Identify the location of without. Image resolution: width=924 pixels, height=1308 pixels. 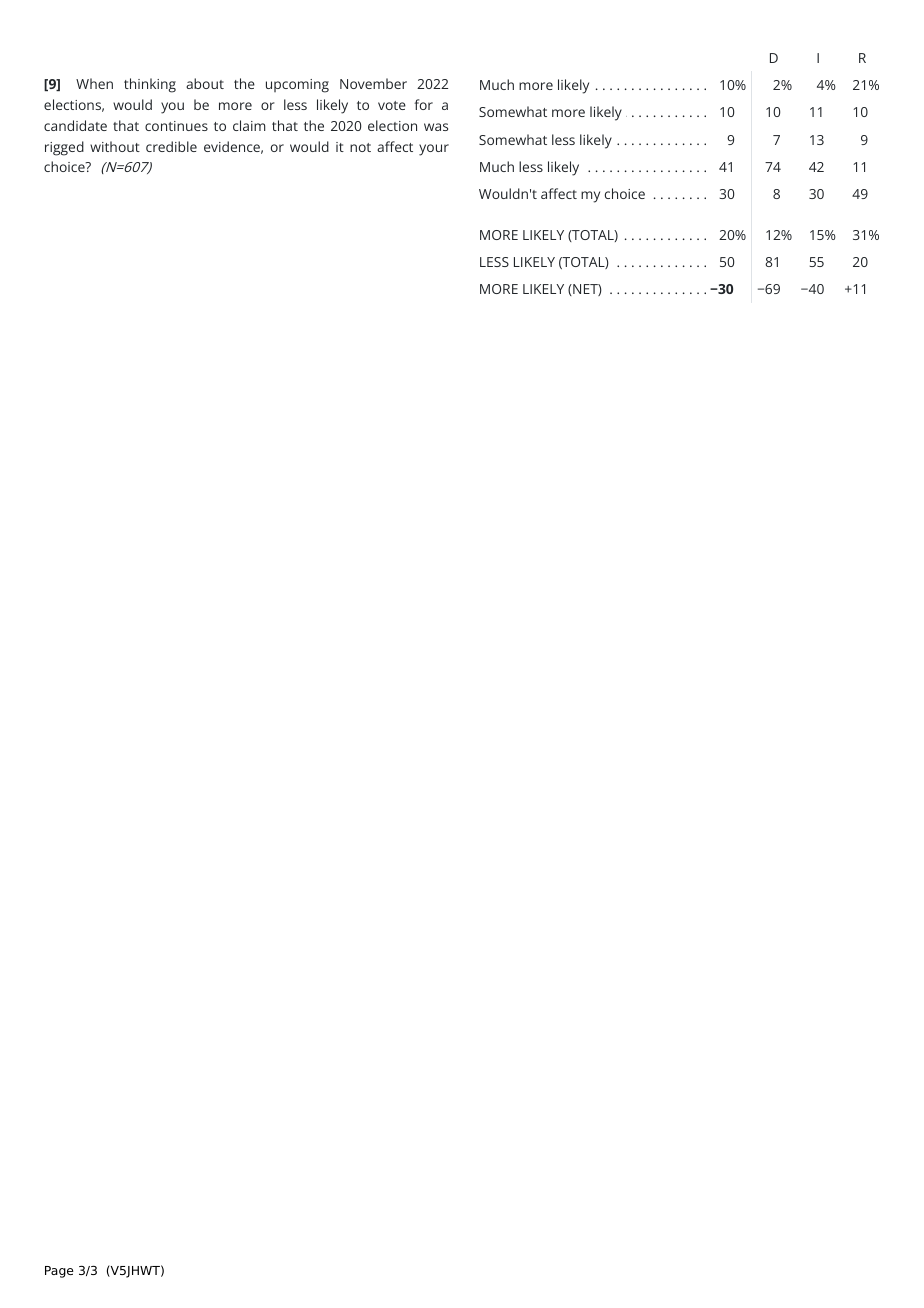
(115, 146).
